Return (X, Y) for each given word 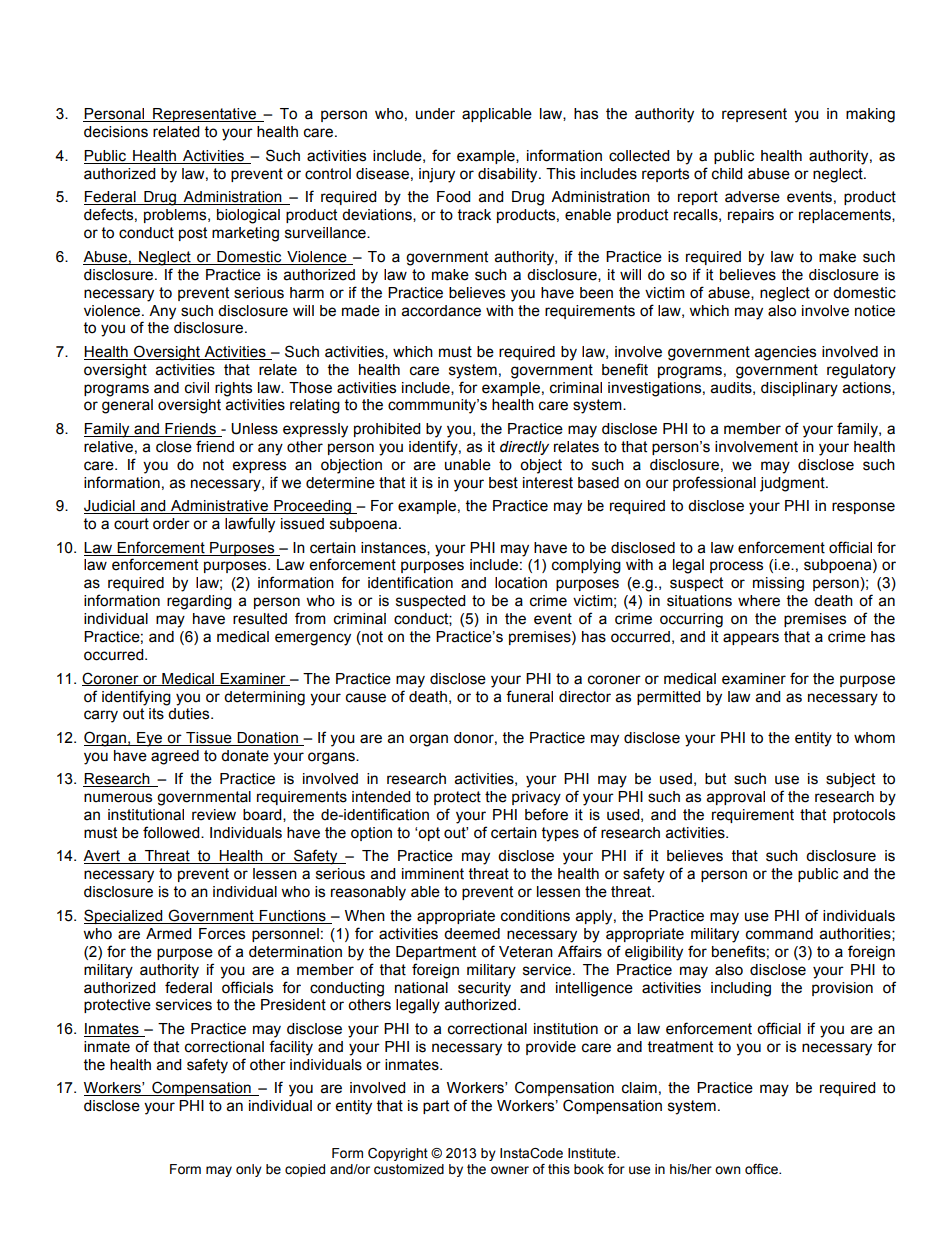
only (249, 1170)
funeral (529, 696)
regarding (199, 602)
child (727, 174)
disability (509, 175)
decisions (116, 132)
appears (751, 639)
